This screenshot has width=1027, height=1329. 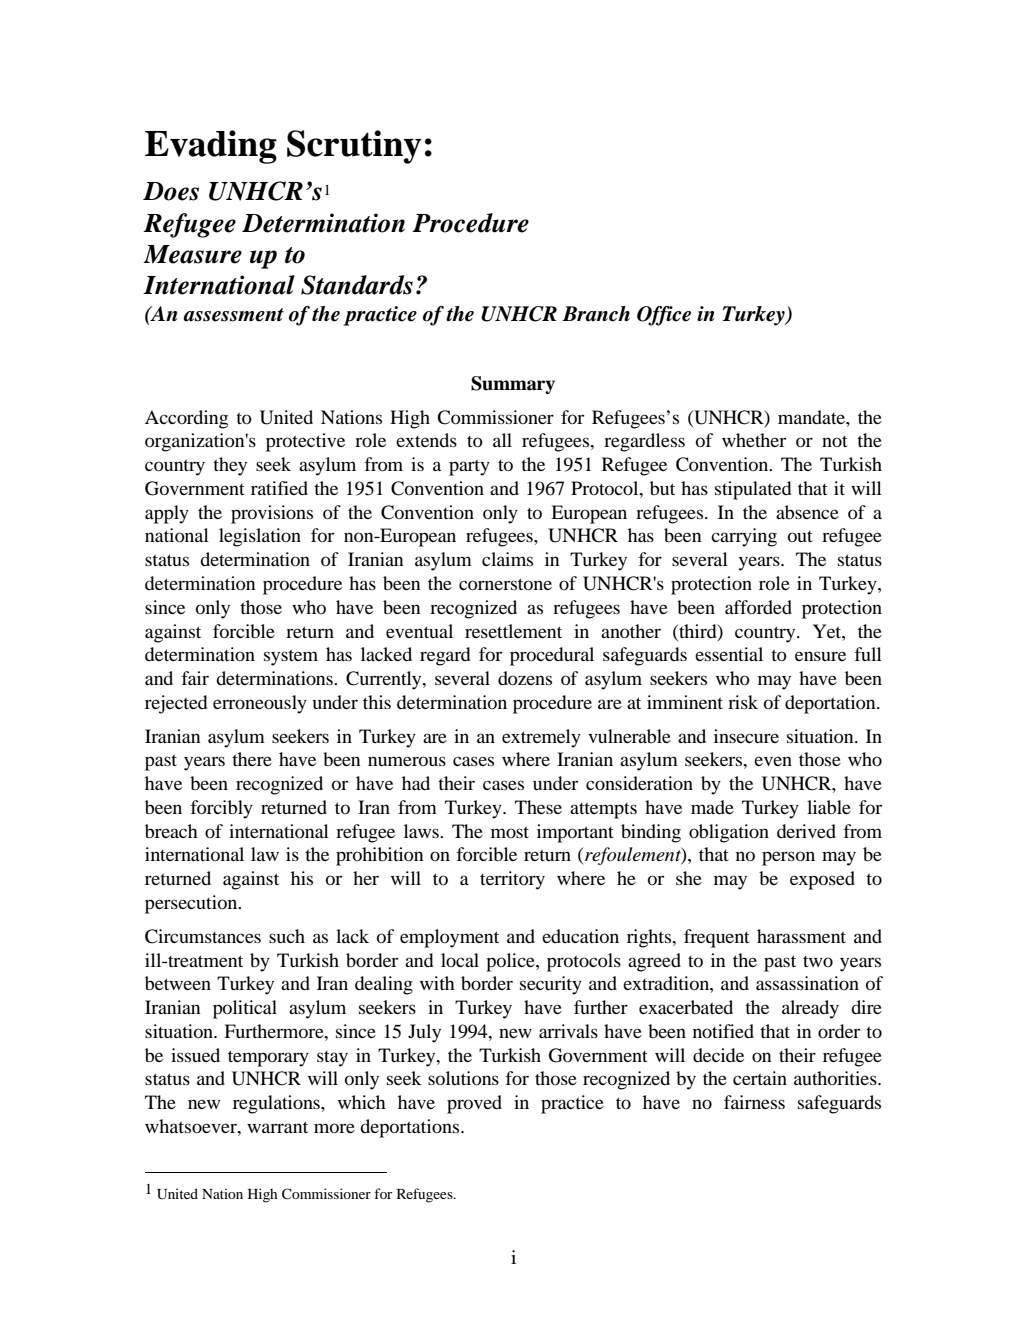 What do you see at coordinates (354, 147) in the screenshot?
I see `Scrutiny` at bounding box center [354, 147].
